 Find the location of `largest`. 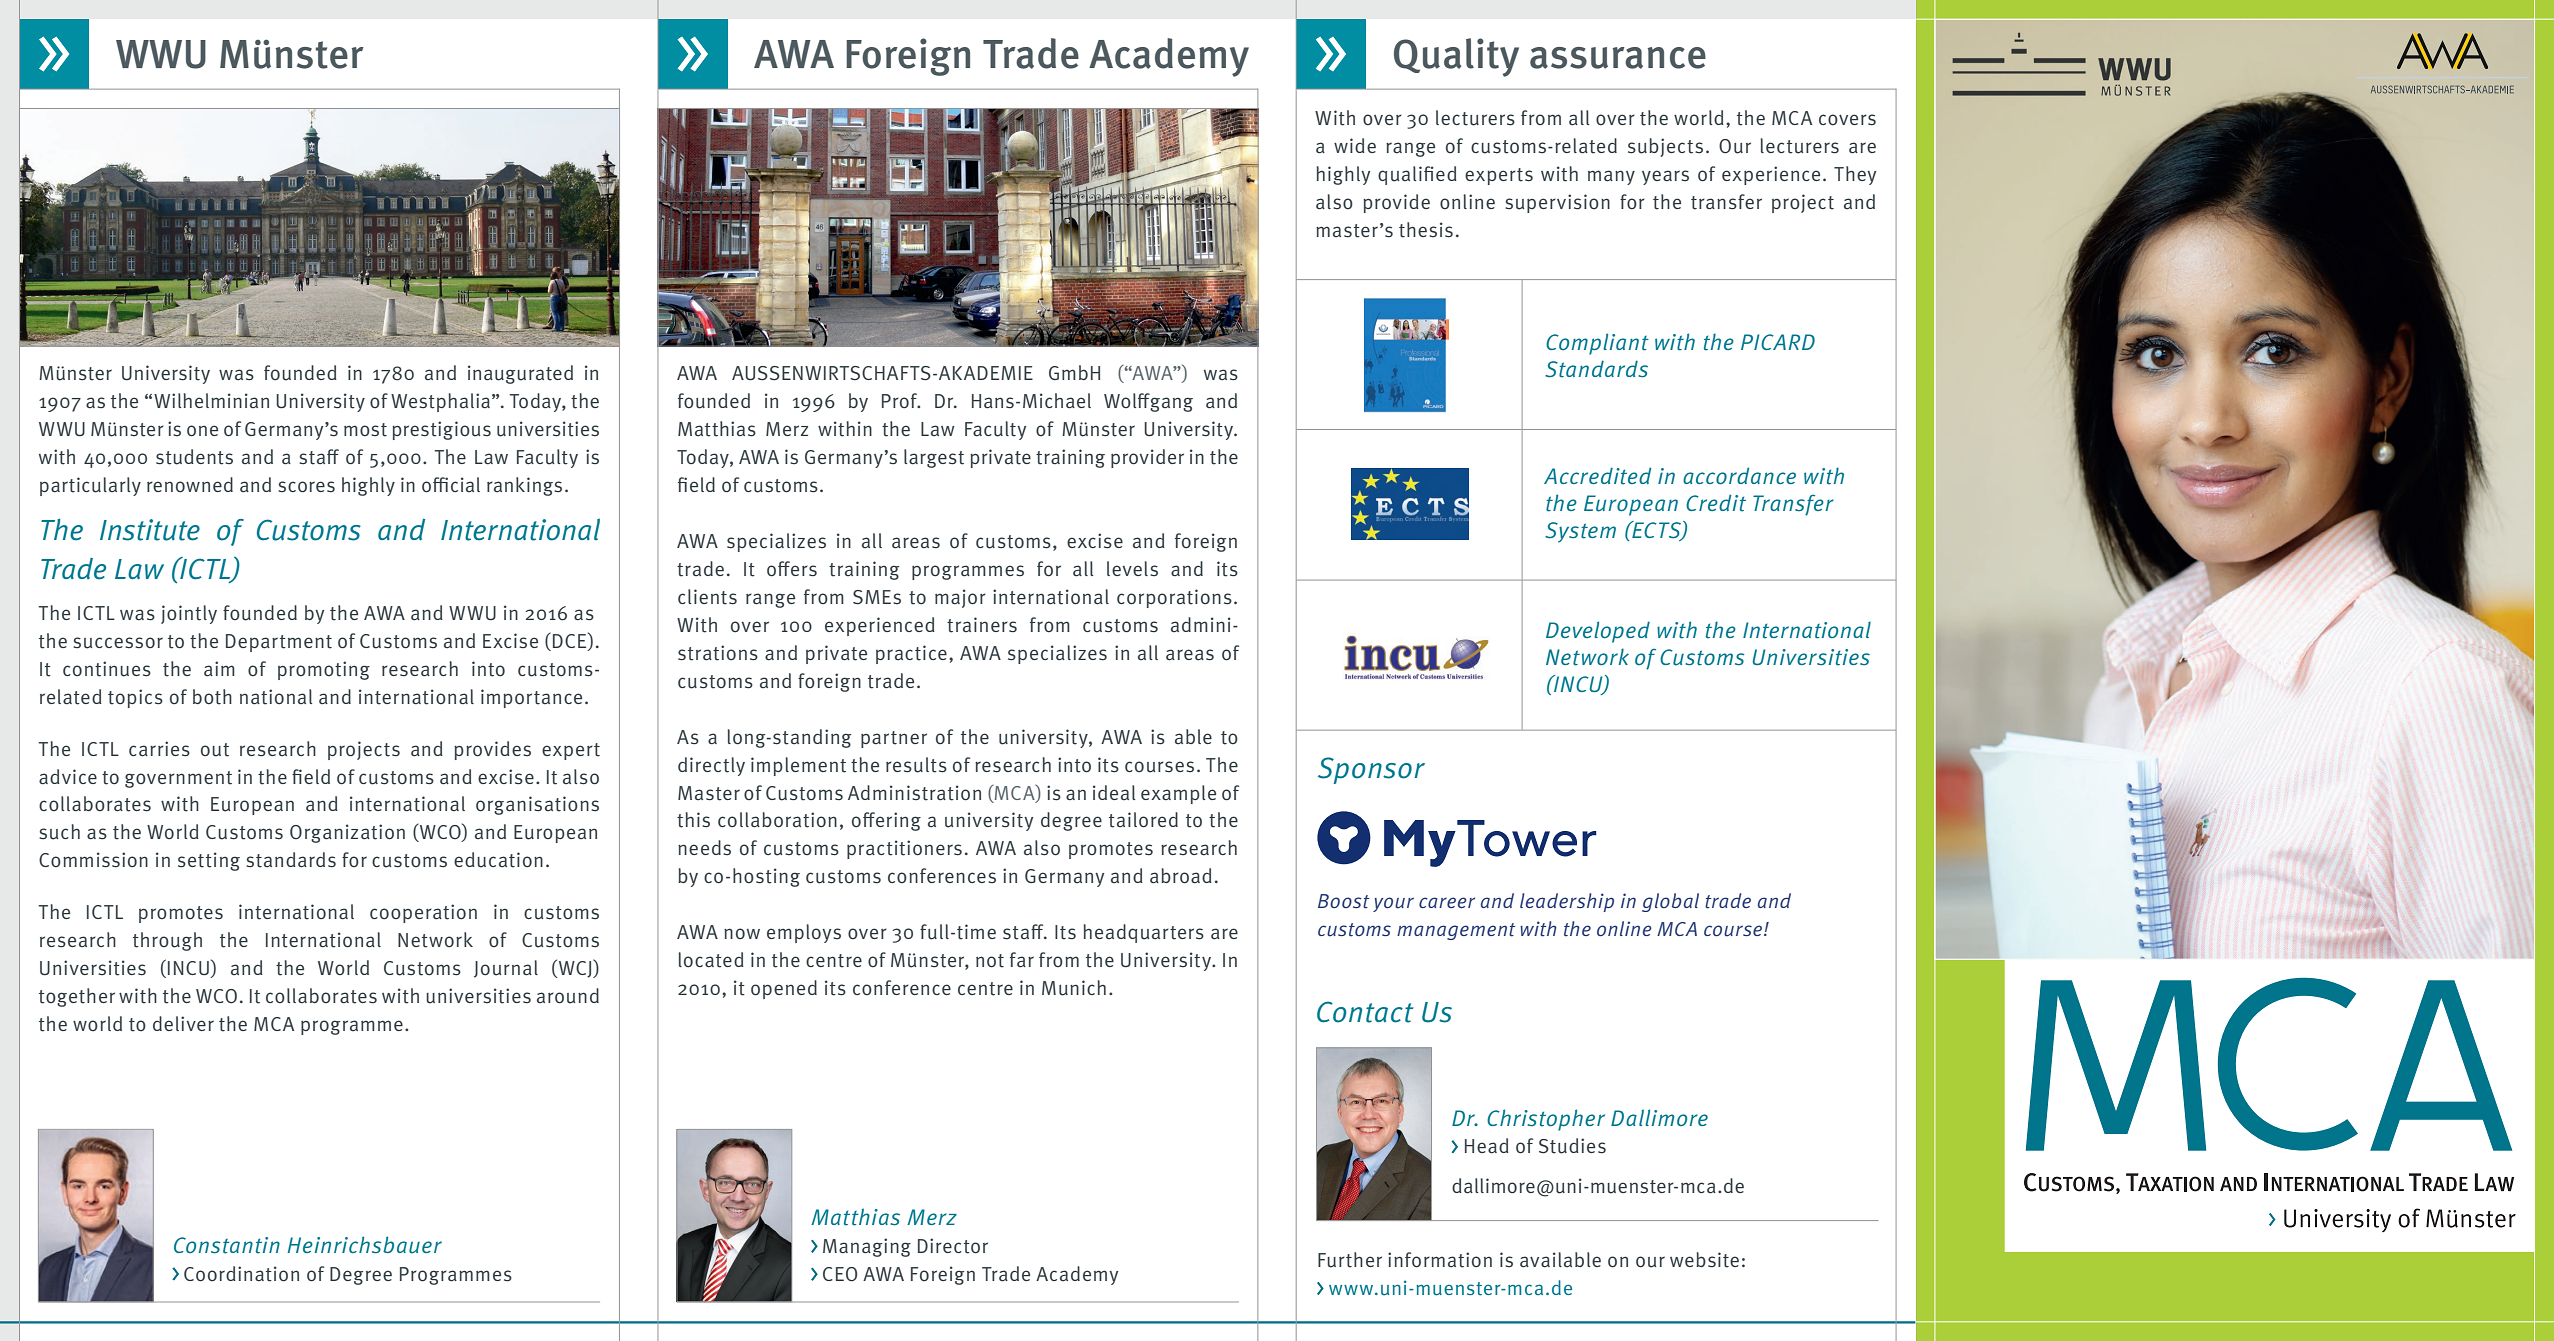

largest is located at coordinates (934, 458).
